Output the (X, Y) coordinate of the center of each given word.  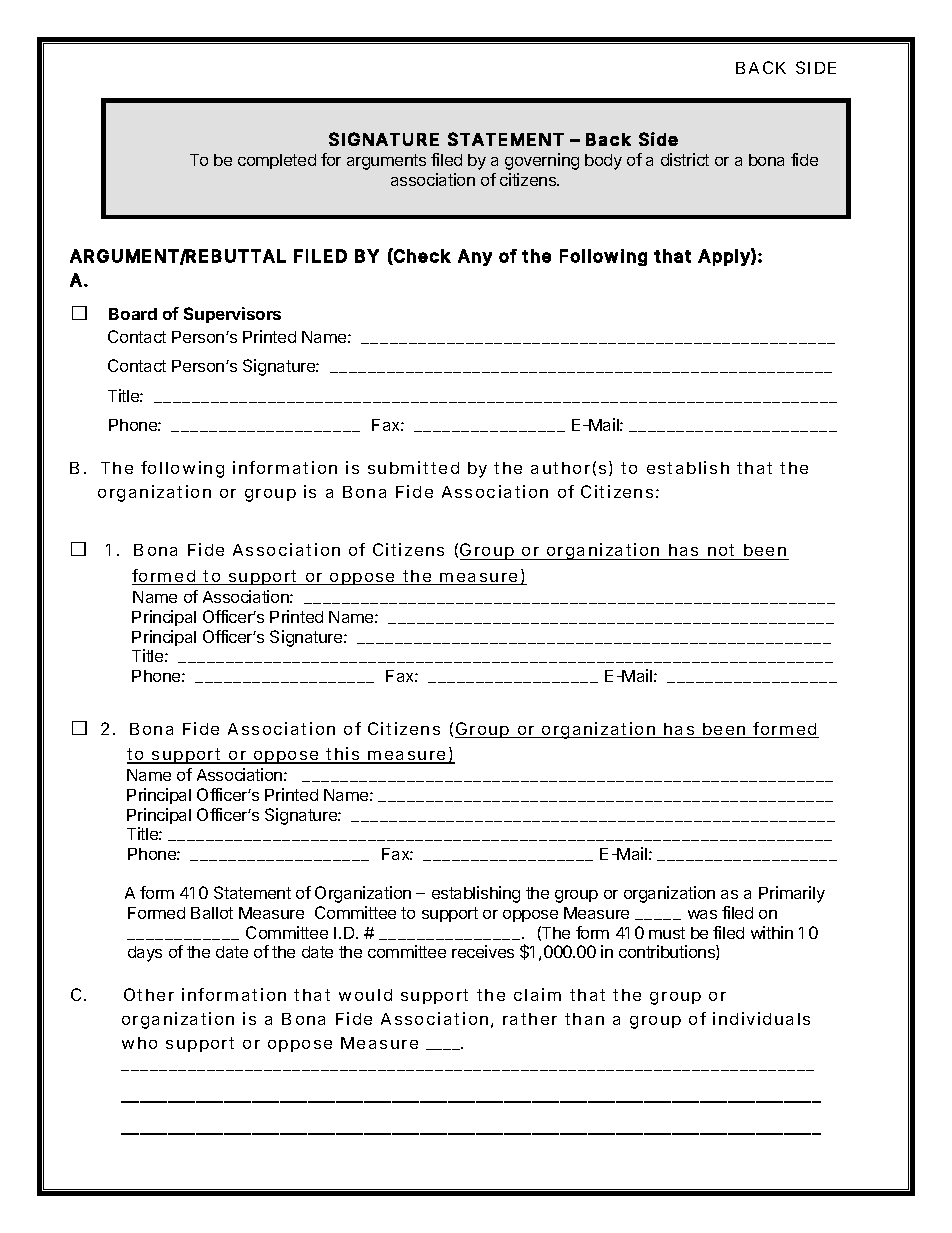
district (685, 159)
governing (542, 161)
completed (277, 161)
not (721, 552)
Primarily (792, 894)
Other (149, 994)
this (342, 755)
